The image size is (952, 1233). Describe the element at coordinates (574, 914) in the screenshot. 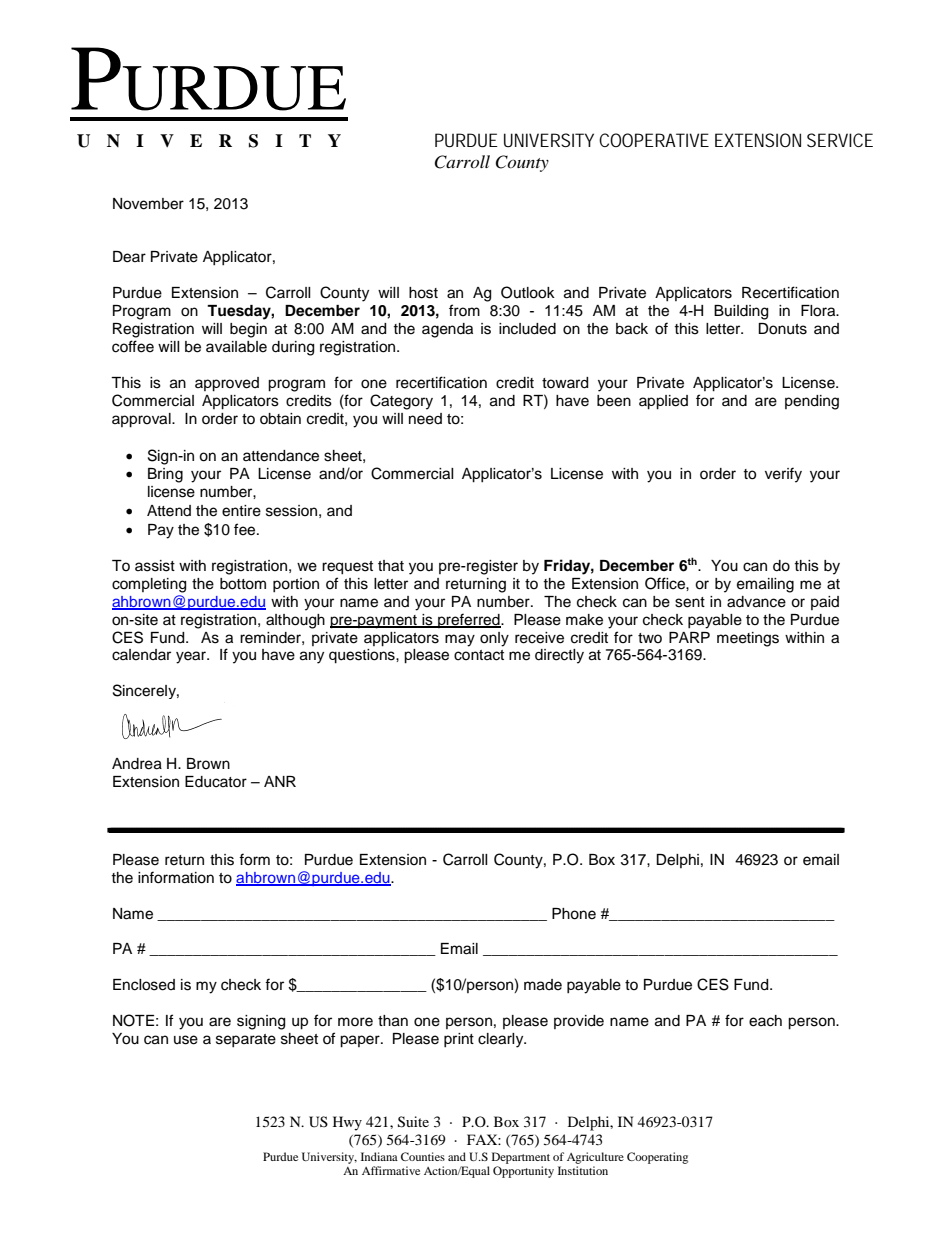

I see `Phone` at that location.
